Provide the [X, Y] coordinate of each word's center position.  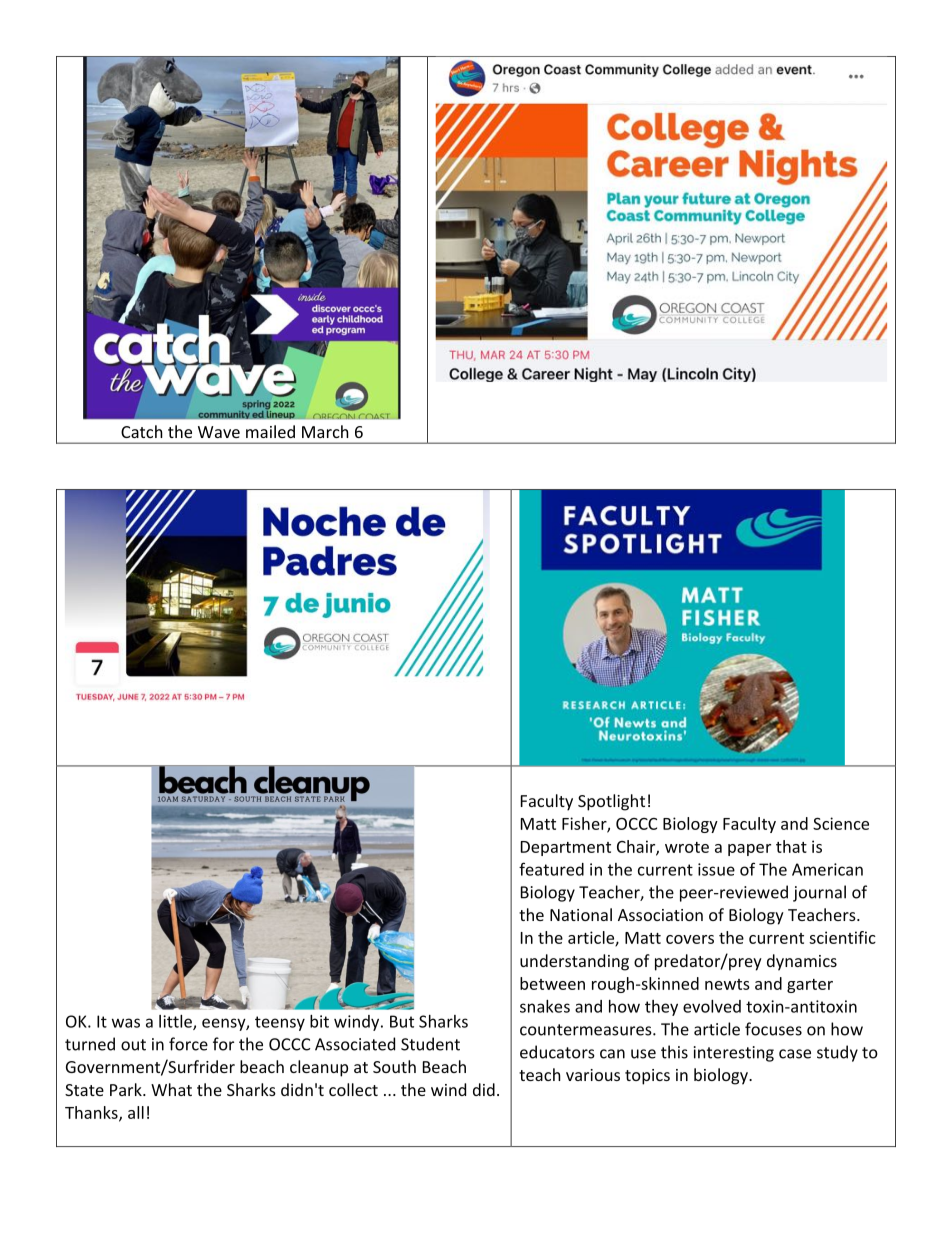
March [325, 431]
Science [841, 823]
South [394, 1066]
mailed [270, 431]
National [581, 914]
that [791, 846]
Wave [219, 432]
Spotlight [611, 802]
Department [566, 848]
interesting [734, 1054]
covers [690, 939]
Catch [142, 431]
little [176, 1022]
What [171, 1089]
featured [551, 869]
